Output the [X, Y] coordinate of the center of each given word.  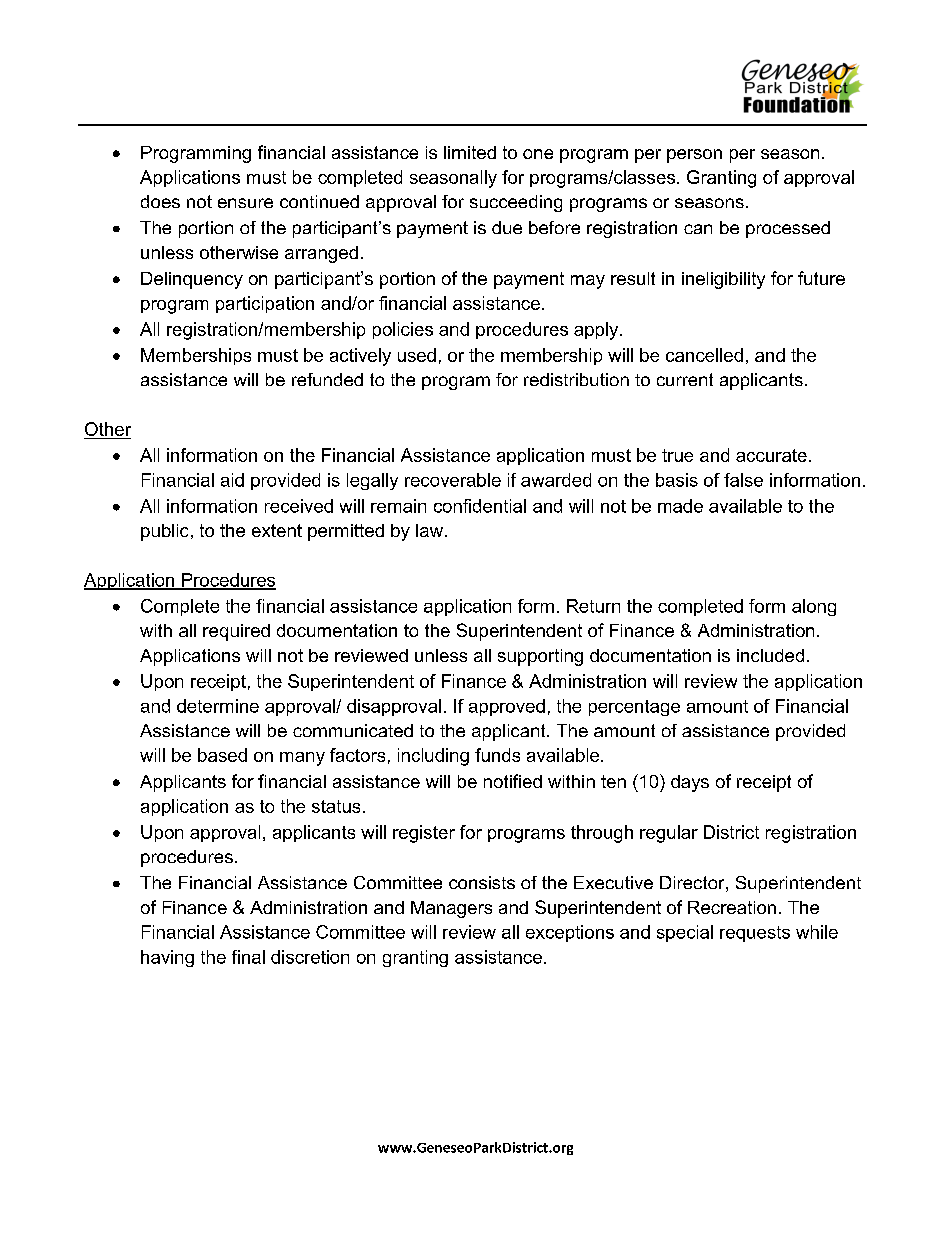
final [248, 957]
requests [755, 934]
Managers [451, 909]
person [694, 156]
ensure [245, 203]
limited [470, 152]
